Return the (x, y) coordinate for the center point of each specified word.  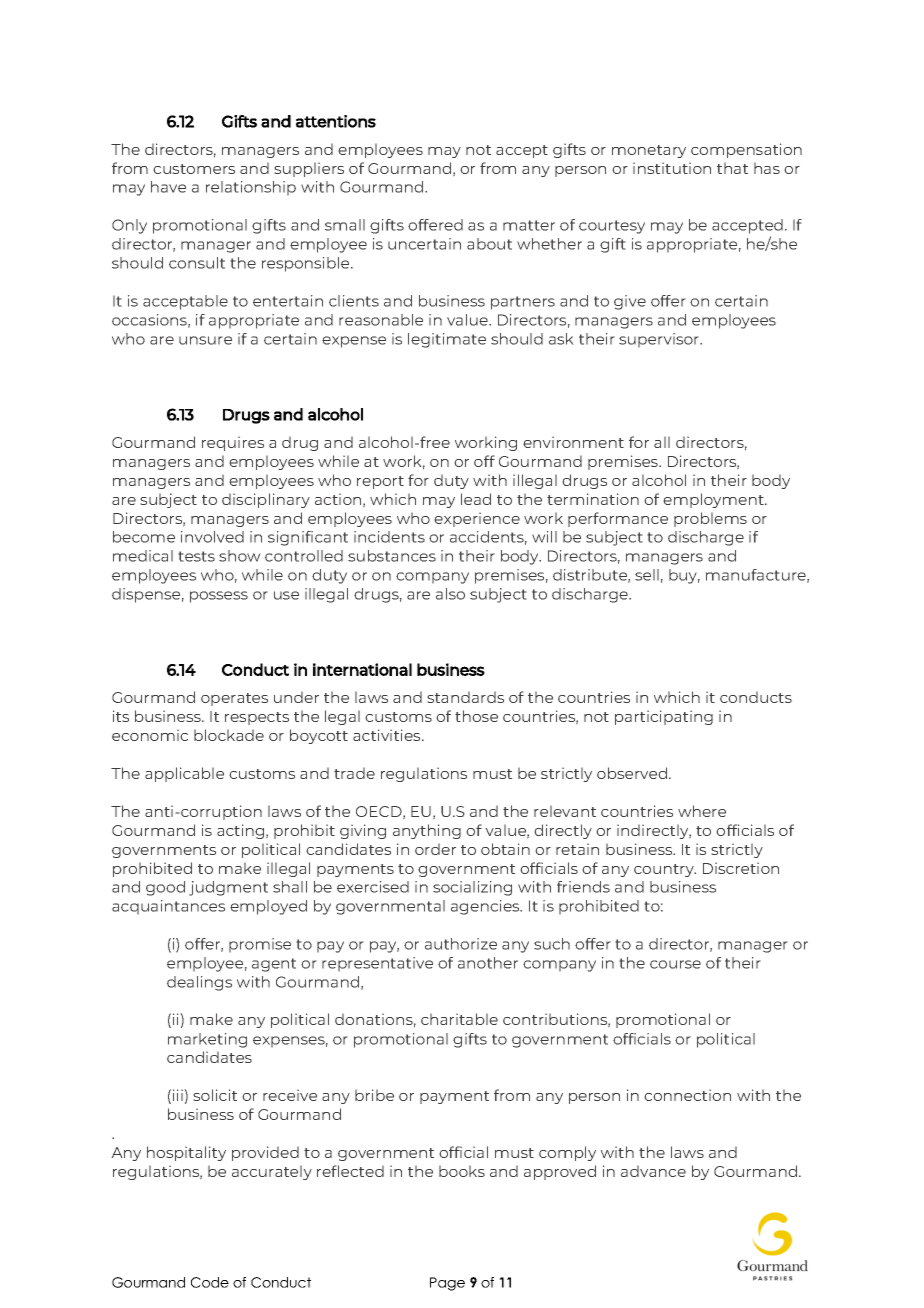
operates (234, 699)
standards (465, 697)
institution (672, 168)
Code (210, 1282)
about (489, 244)
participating (664, 717)
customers (194, 169)
